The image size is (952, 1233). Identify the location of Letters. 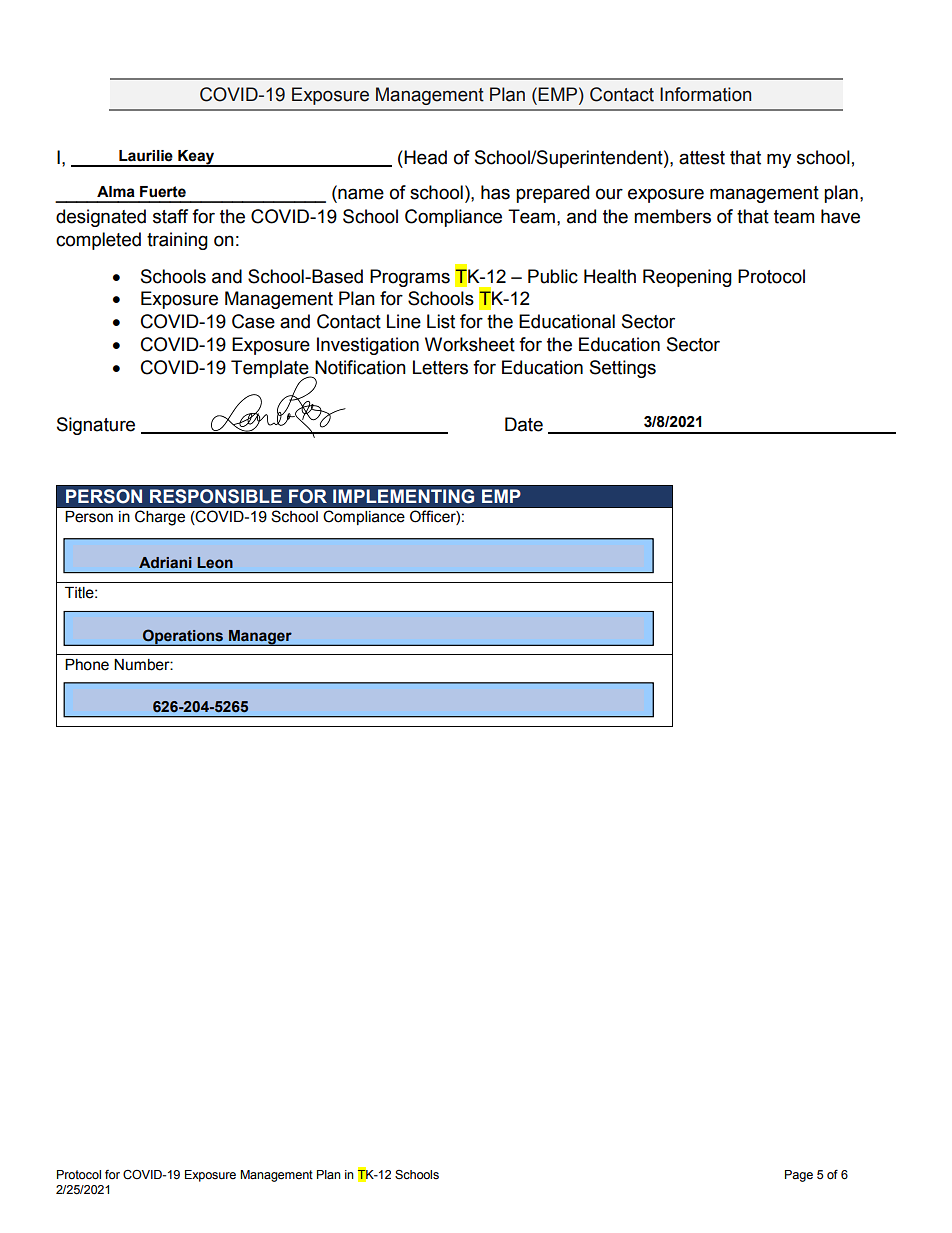
(440, 367).
